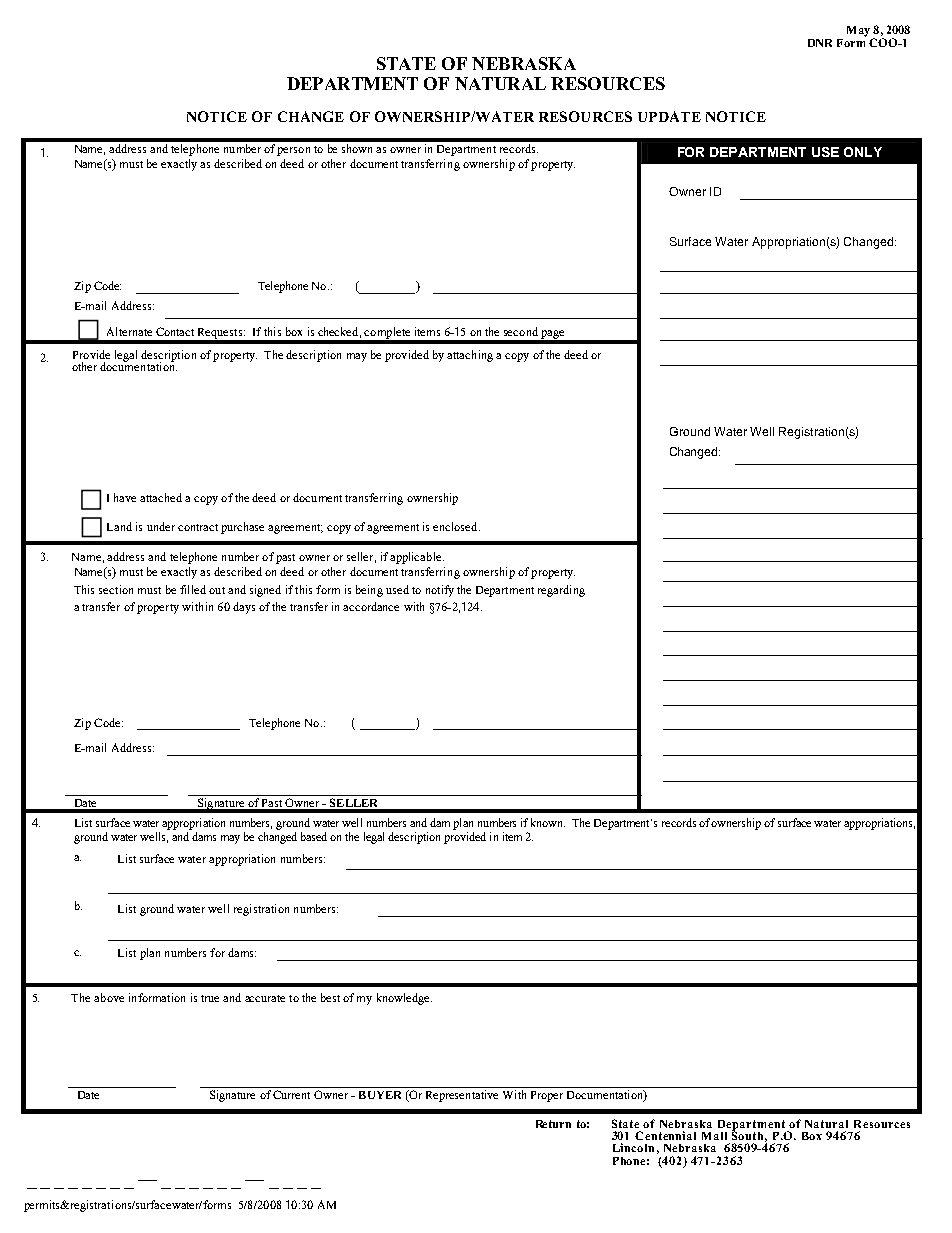  What do you see at coordinates (548, 822) in the page?
I see `known` at bounding box center [548, 822].
